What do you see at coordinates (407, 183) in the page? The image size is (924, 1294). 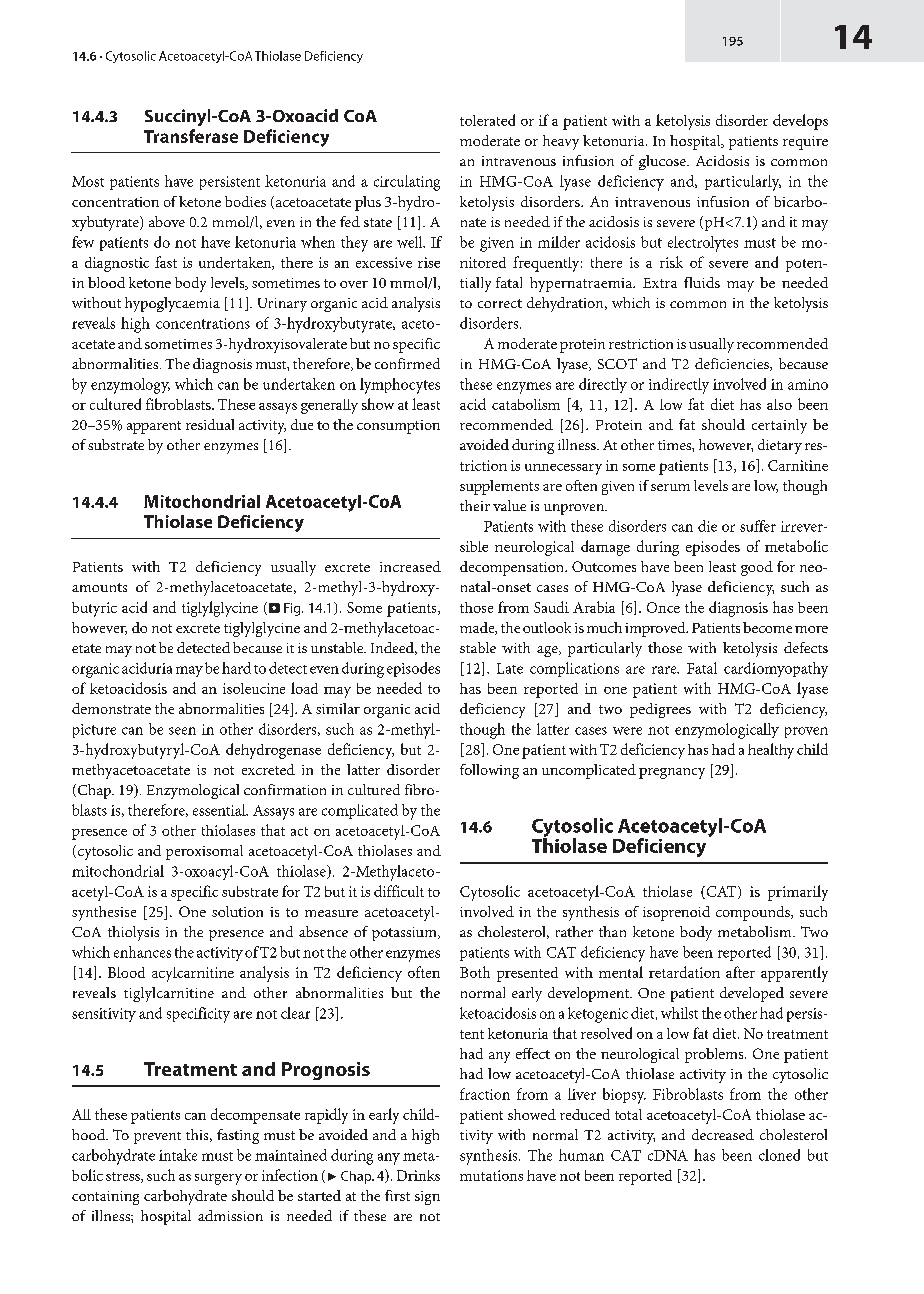 I see `circulating` at bounding box center [407, 183].
